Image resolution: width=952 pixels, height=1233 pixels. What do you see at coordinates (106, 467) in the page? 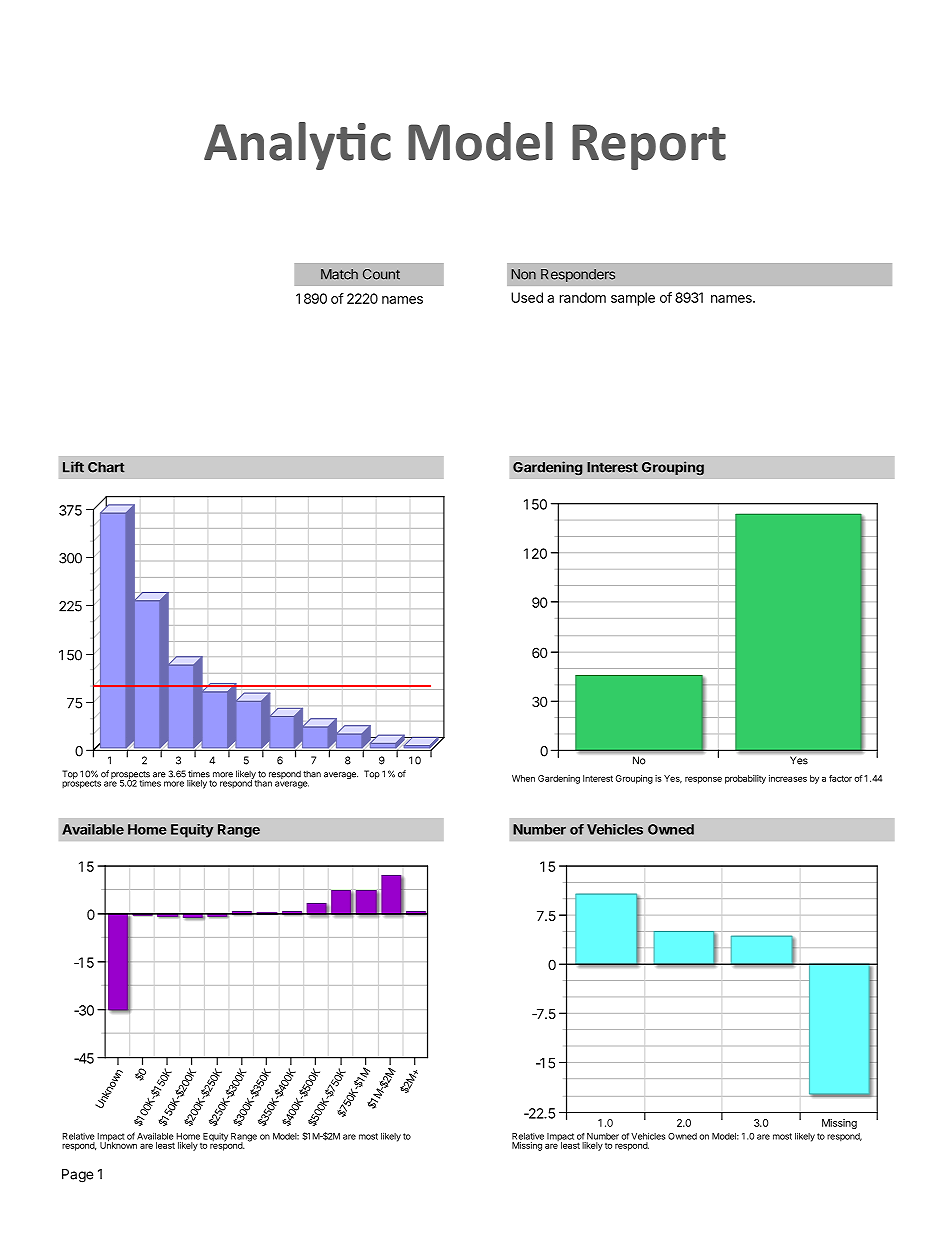
I see `Chart` at bounding box center [106, 467].
